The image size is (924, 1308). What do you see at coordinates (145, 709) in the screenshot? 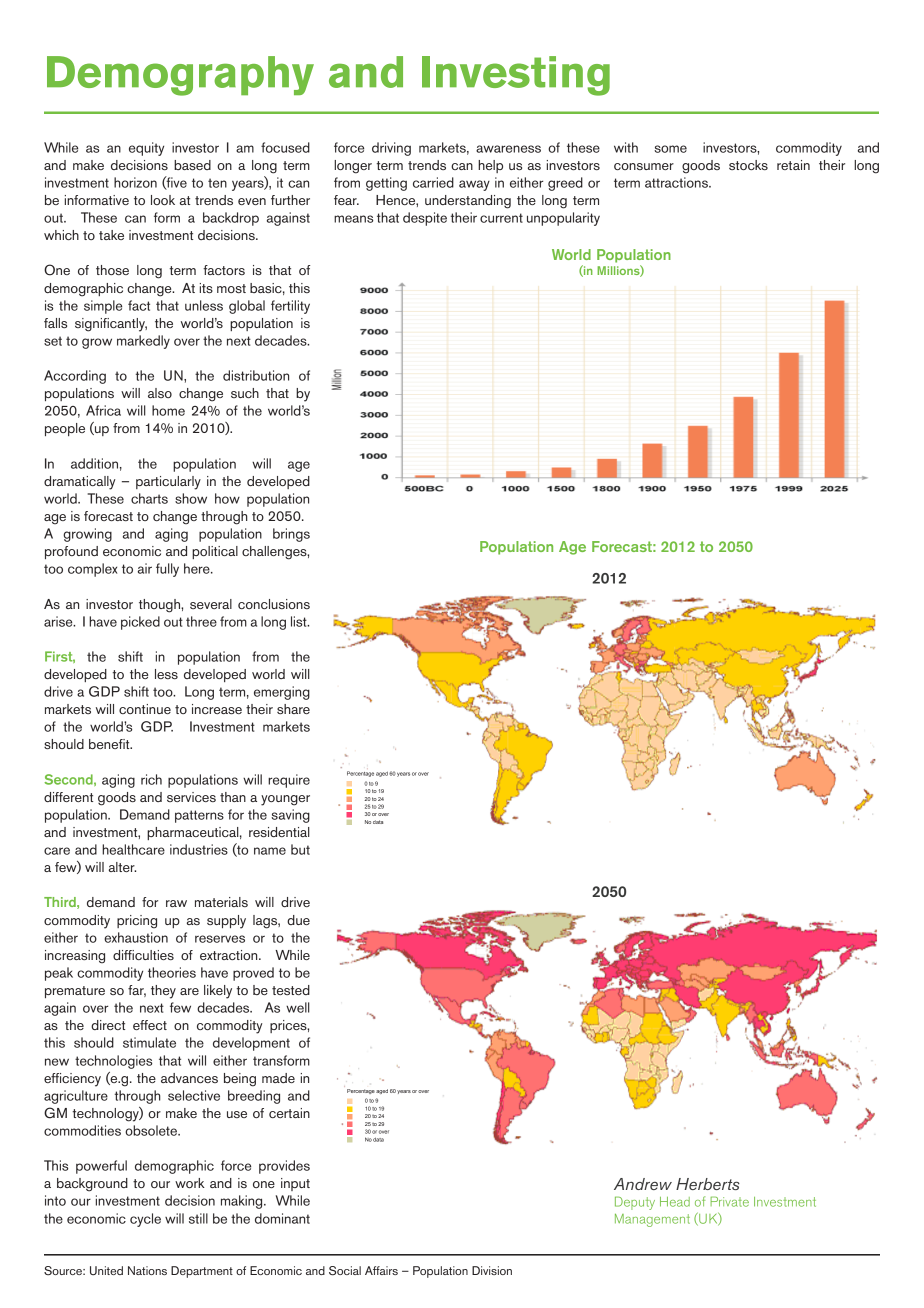
I see `continue` at bounding box center [145, 709].
